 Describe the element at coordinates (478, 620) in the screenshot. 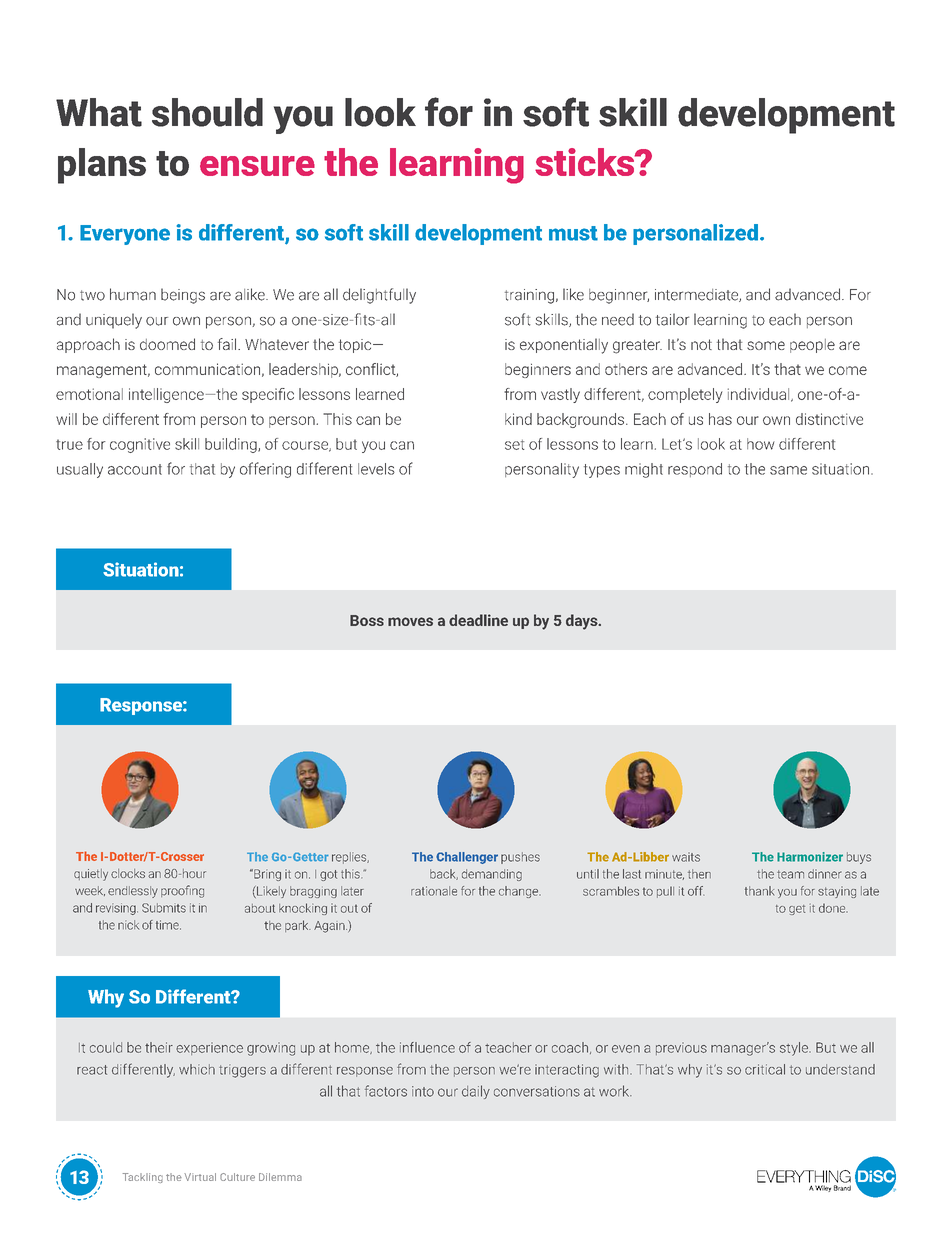

I see `deadline` at that location.
